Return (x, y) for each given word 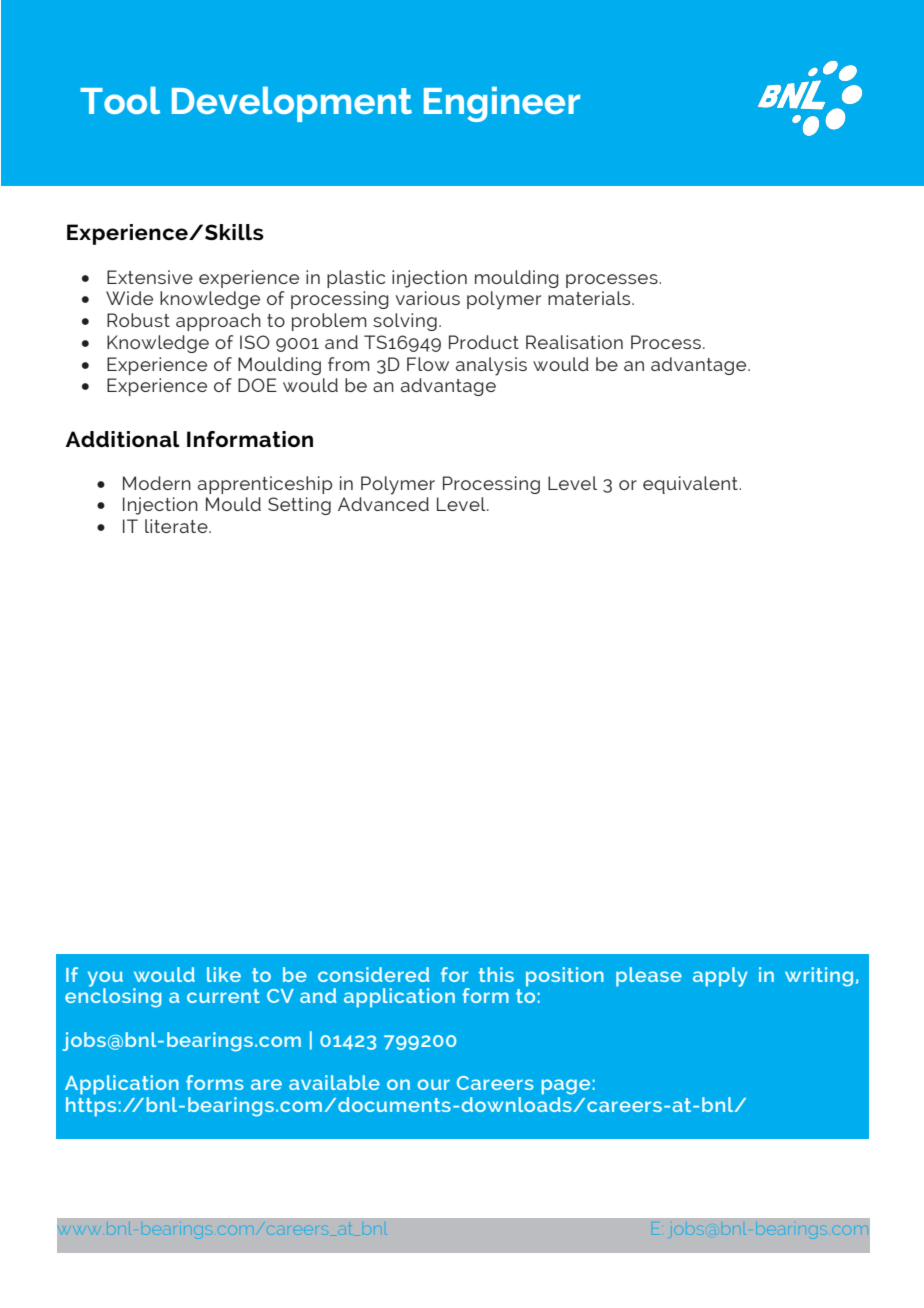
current (223, 996)
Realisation (574, 342)
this (496, 974)
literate (177, 526)
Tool (120, 100)
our (434, 1084)
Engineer (502, 104)
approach (218, 322)
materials (590, 298)
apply (720, 977)
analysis (491, 366)
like (224, 974)
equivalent (691, 485)
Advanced (383, 504)
